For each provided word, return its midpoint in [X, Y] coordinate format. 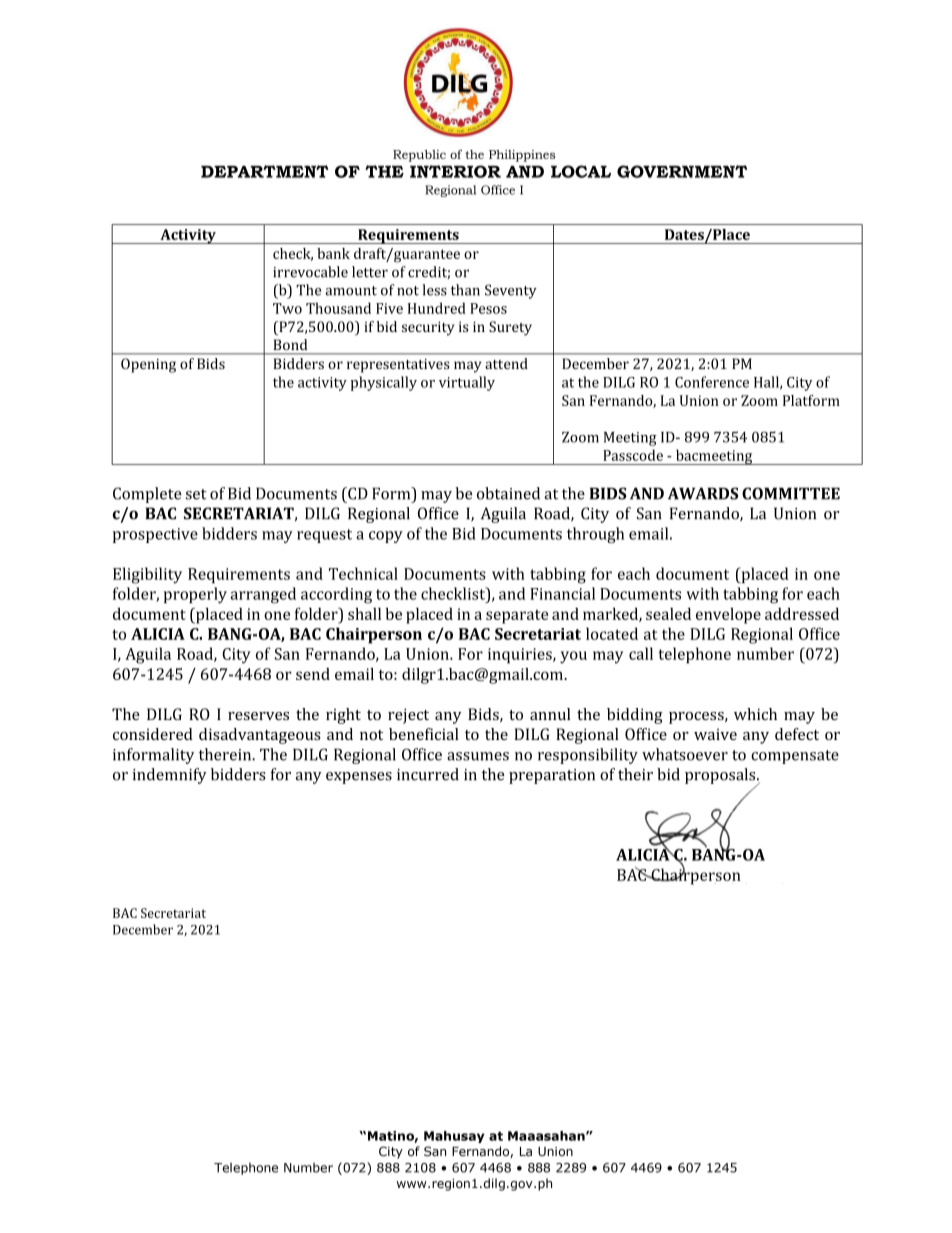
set [196, 494]
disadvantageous [260, 736]
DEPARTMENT [264, 171]
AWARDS [703, 493]
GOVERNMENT [682, 171]
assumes [478, 756]
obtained [508, 493]
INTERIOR [455, 171]
